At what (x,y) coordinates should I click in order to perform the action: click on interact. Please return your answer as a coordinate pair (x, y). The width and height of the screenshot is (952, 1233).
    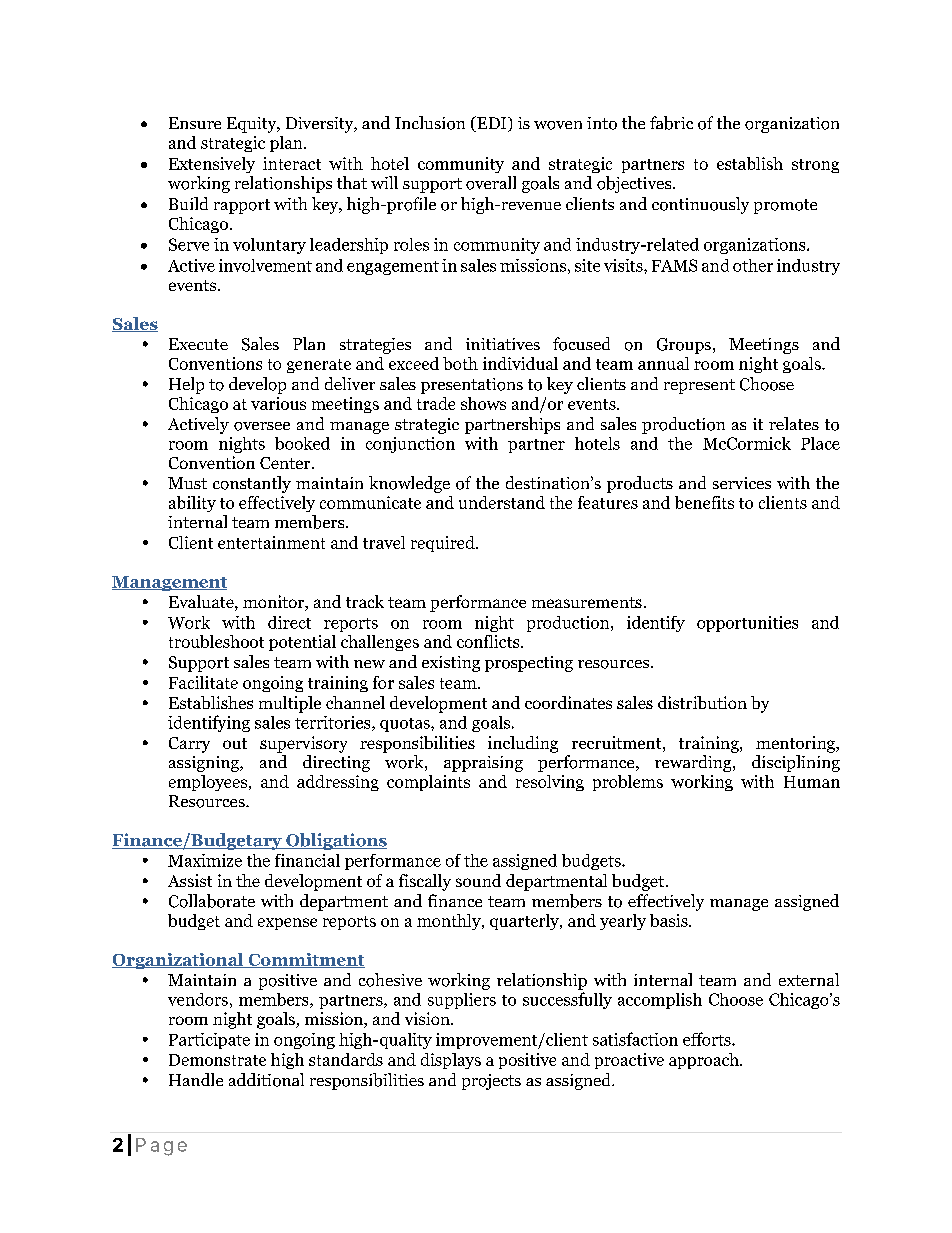
    Looking at the image, I should click on (292, 163).
